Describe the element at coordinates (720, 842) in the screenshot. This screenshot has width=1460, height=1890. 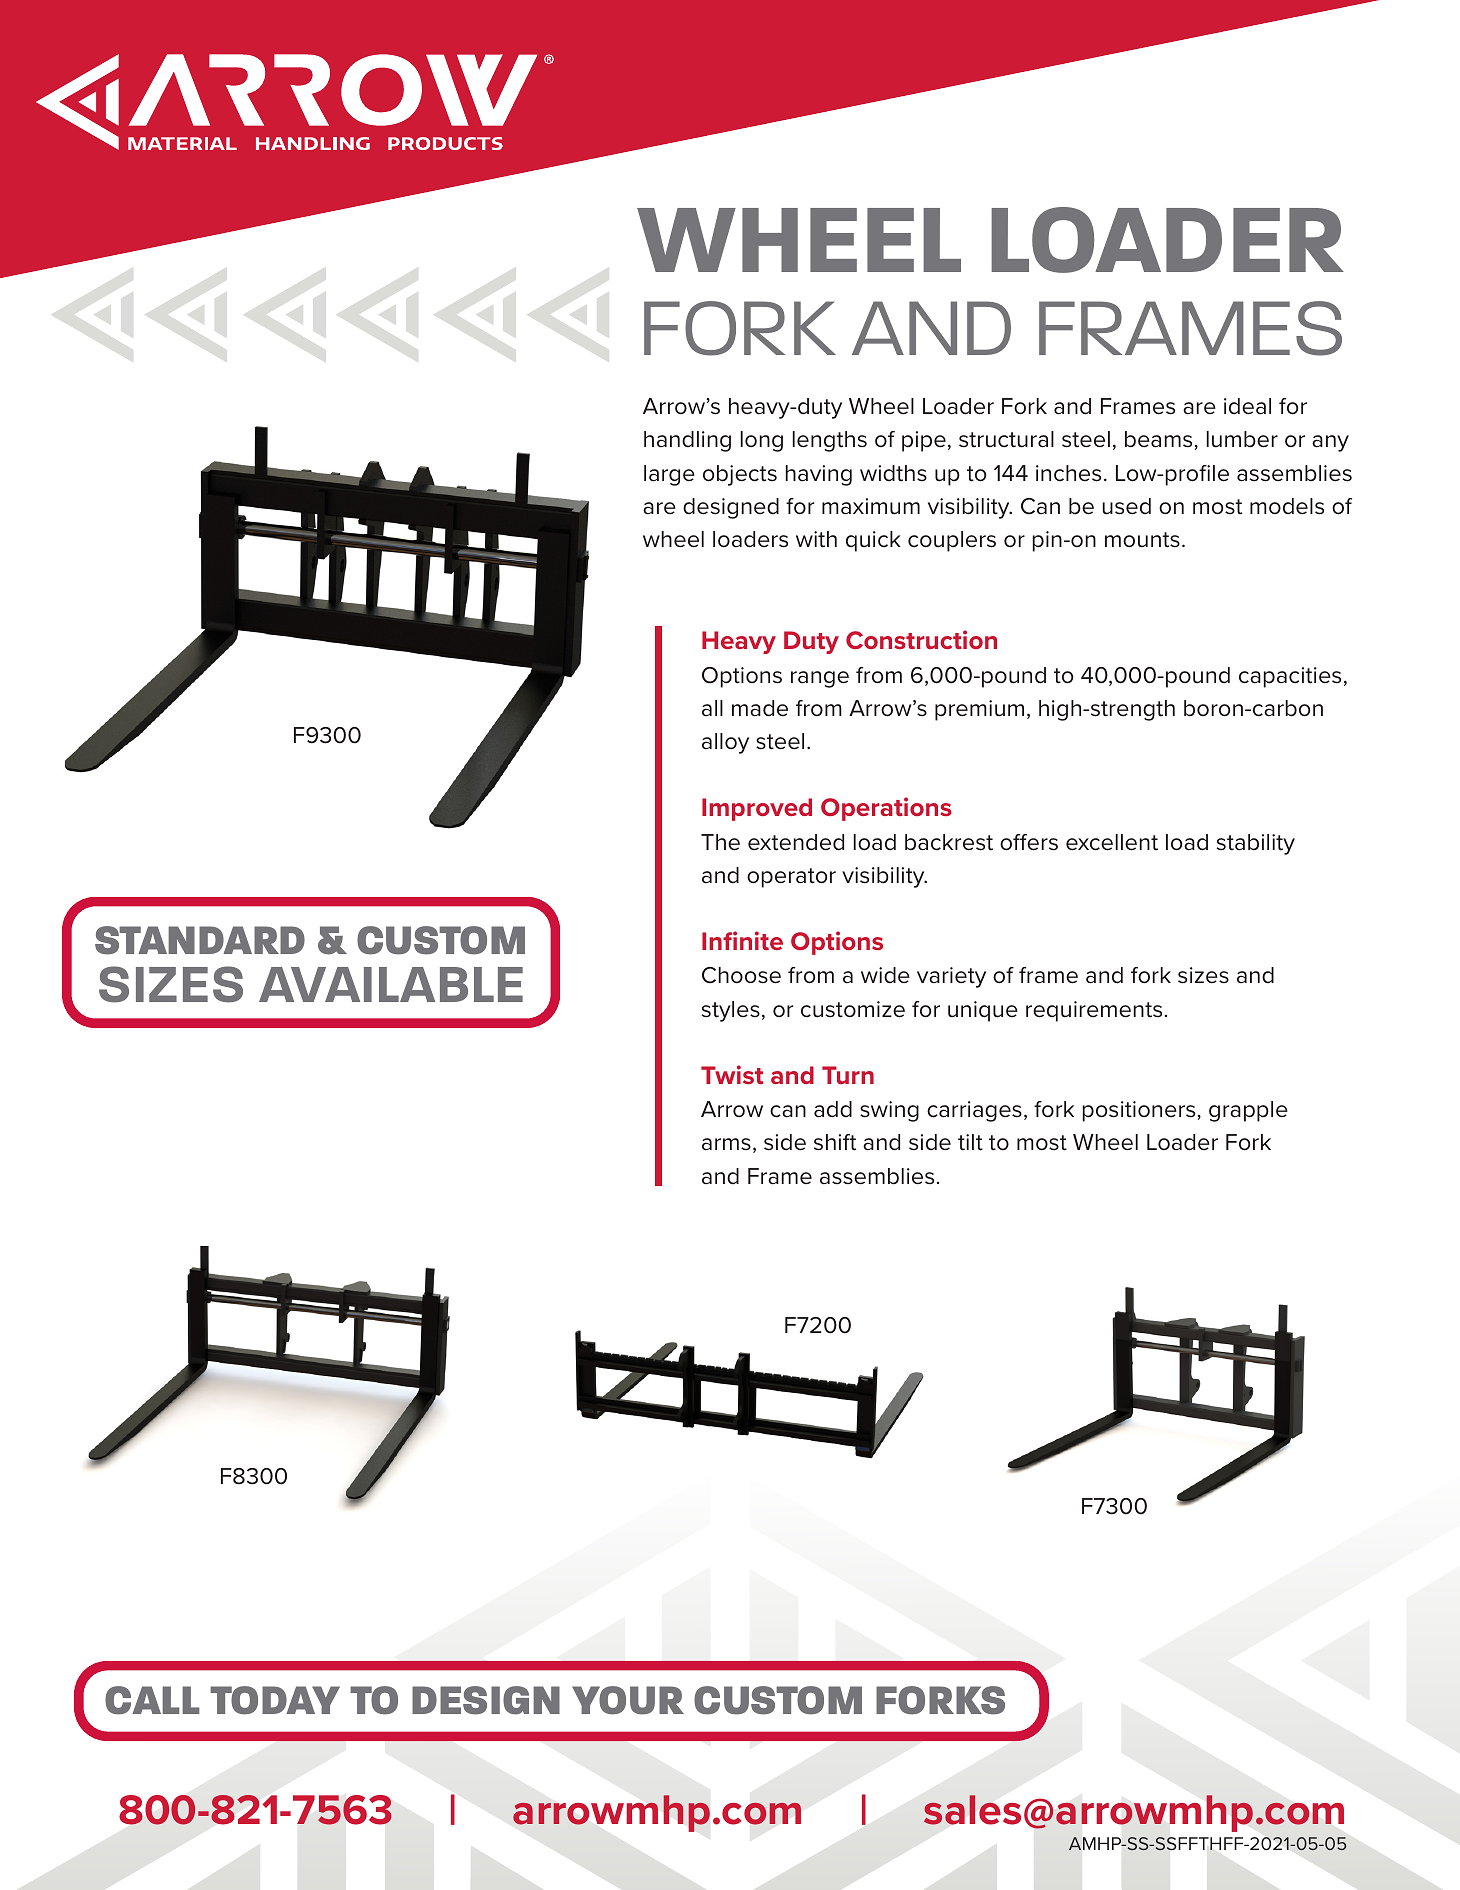
I see `The` at that location.
